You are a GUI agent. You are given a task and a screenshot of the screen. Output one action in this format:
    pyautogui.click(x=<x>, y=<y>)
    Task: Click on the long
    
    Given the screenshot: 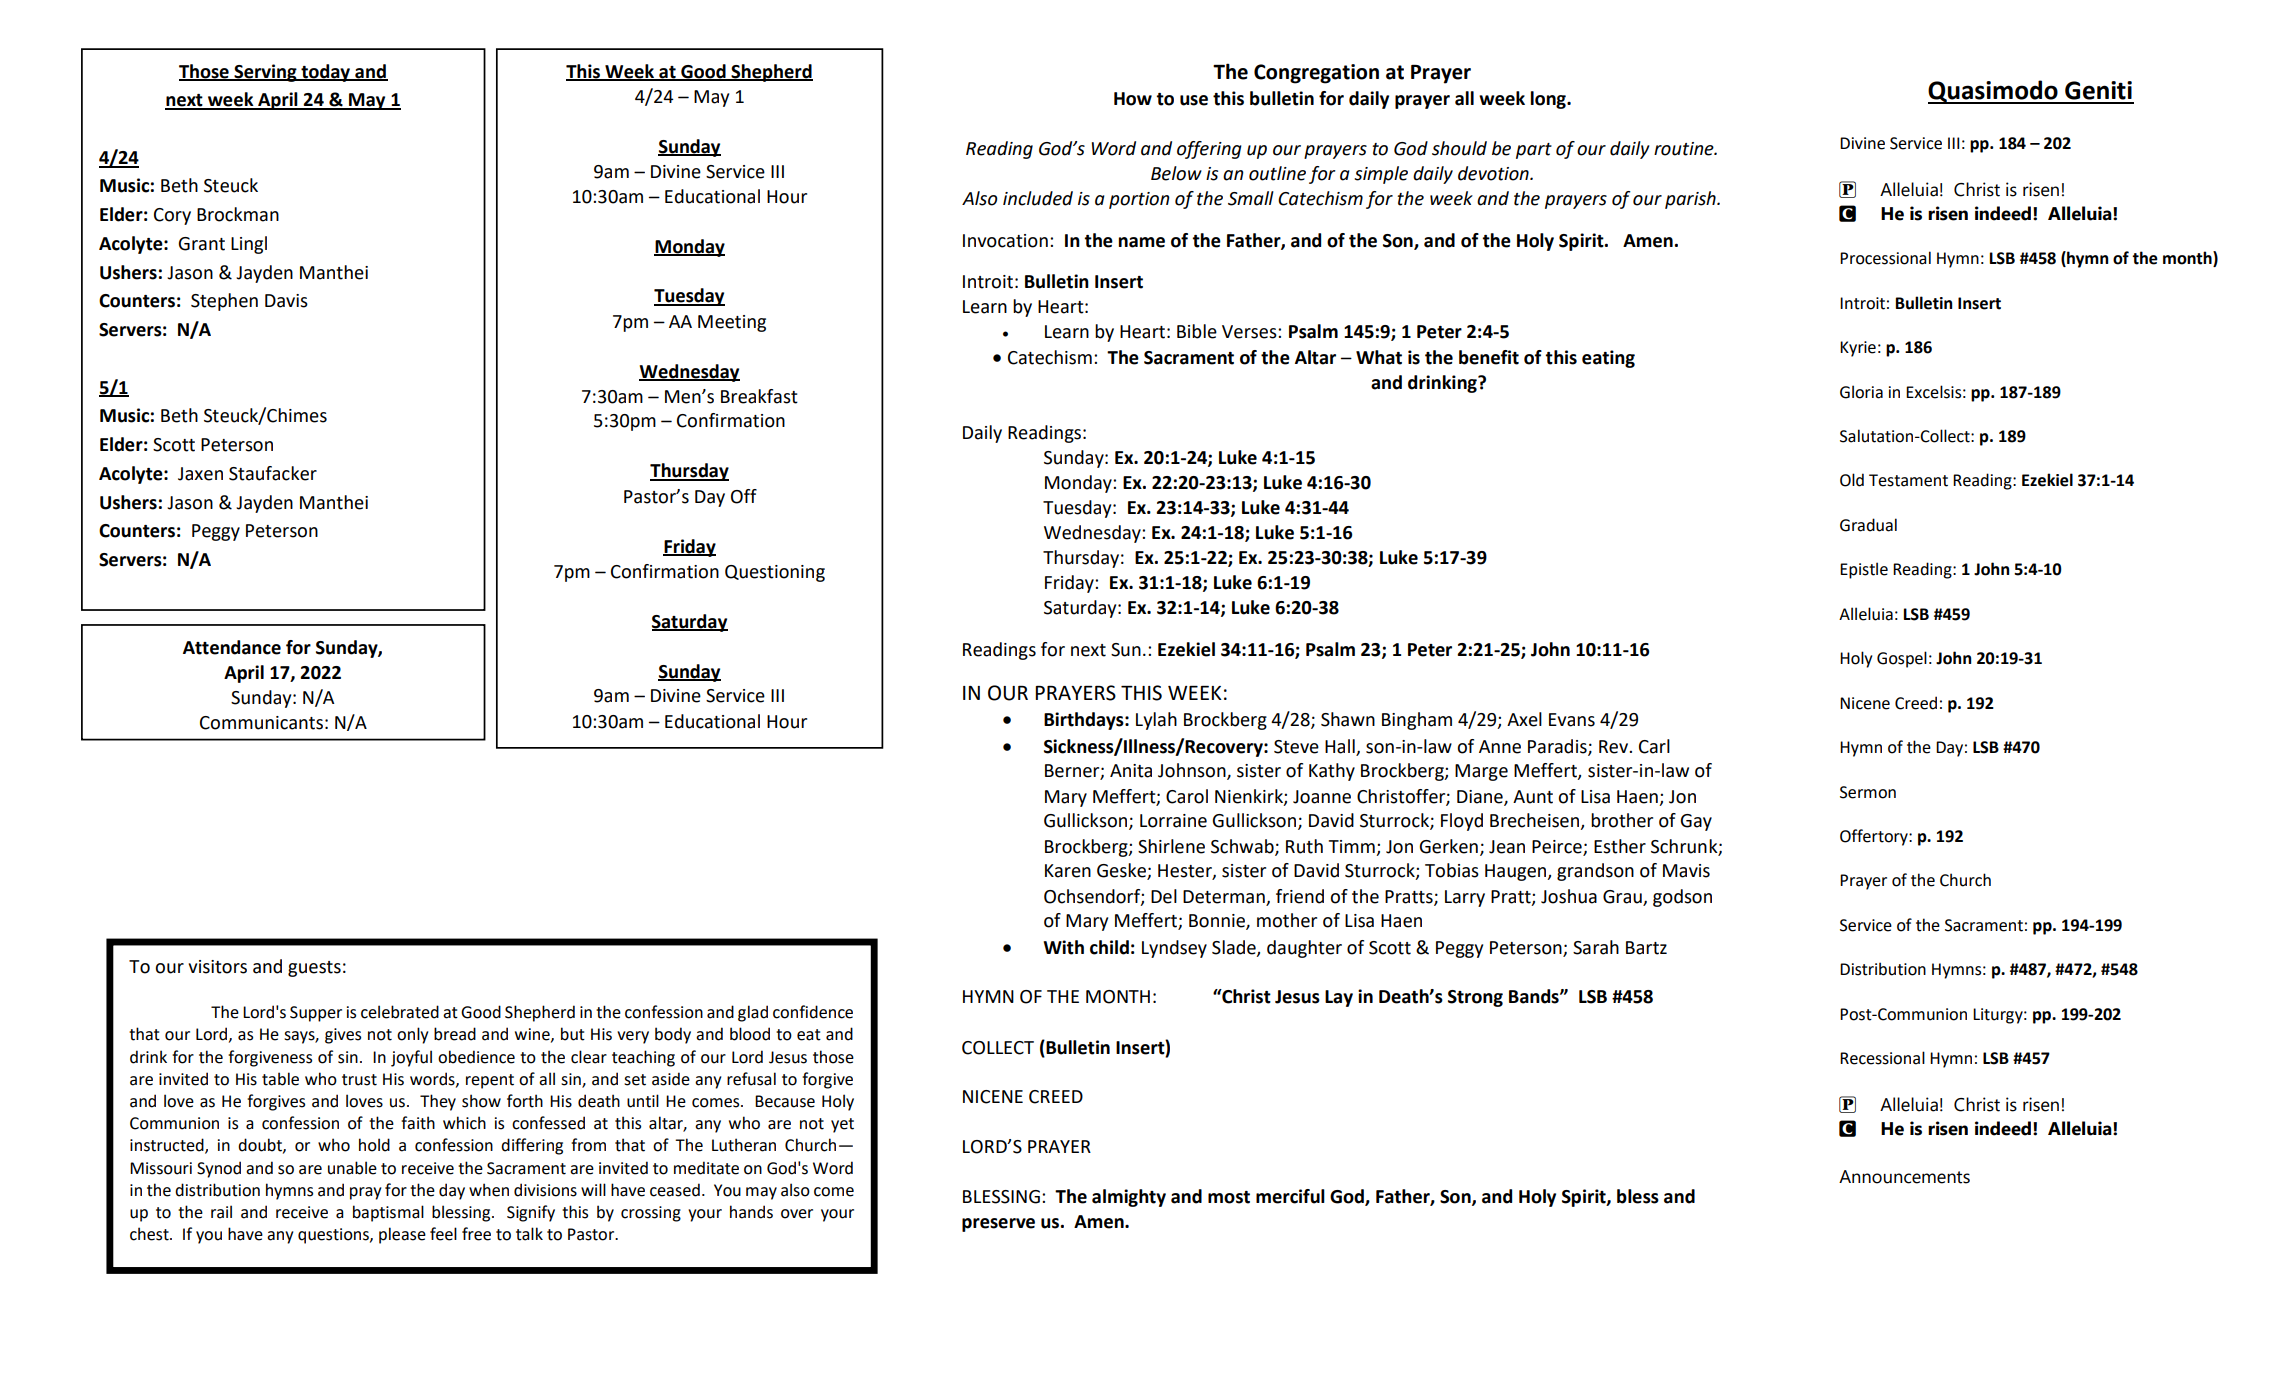 What is the action you would take?
    pyautogui.click(x=1549, y=100)
